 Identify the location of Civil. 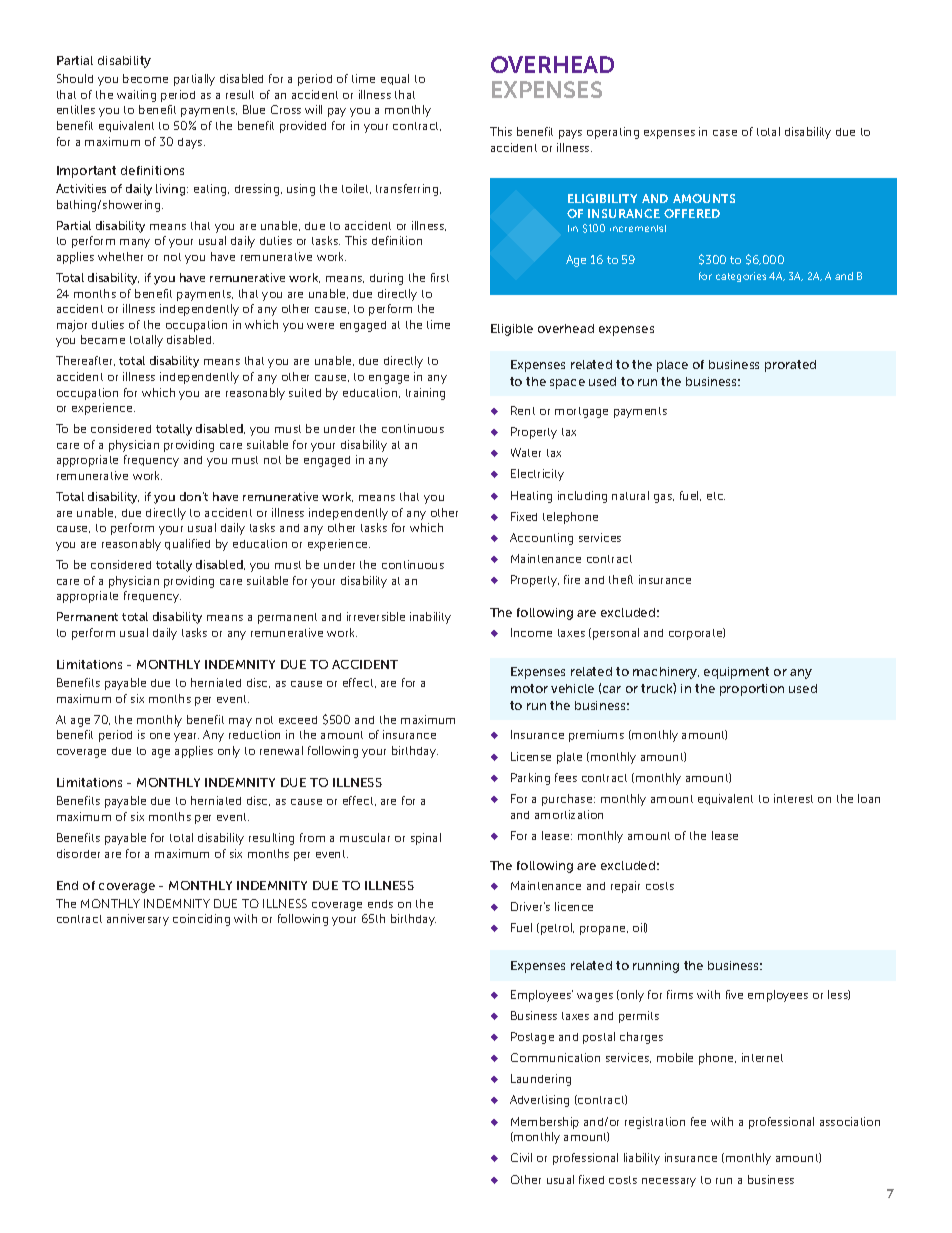
(521, 1157).
